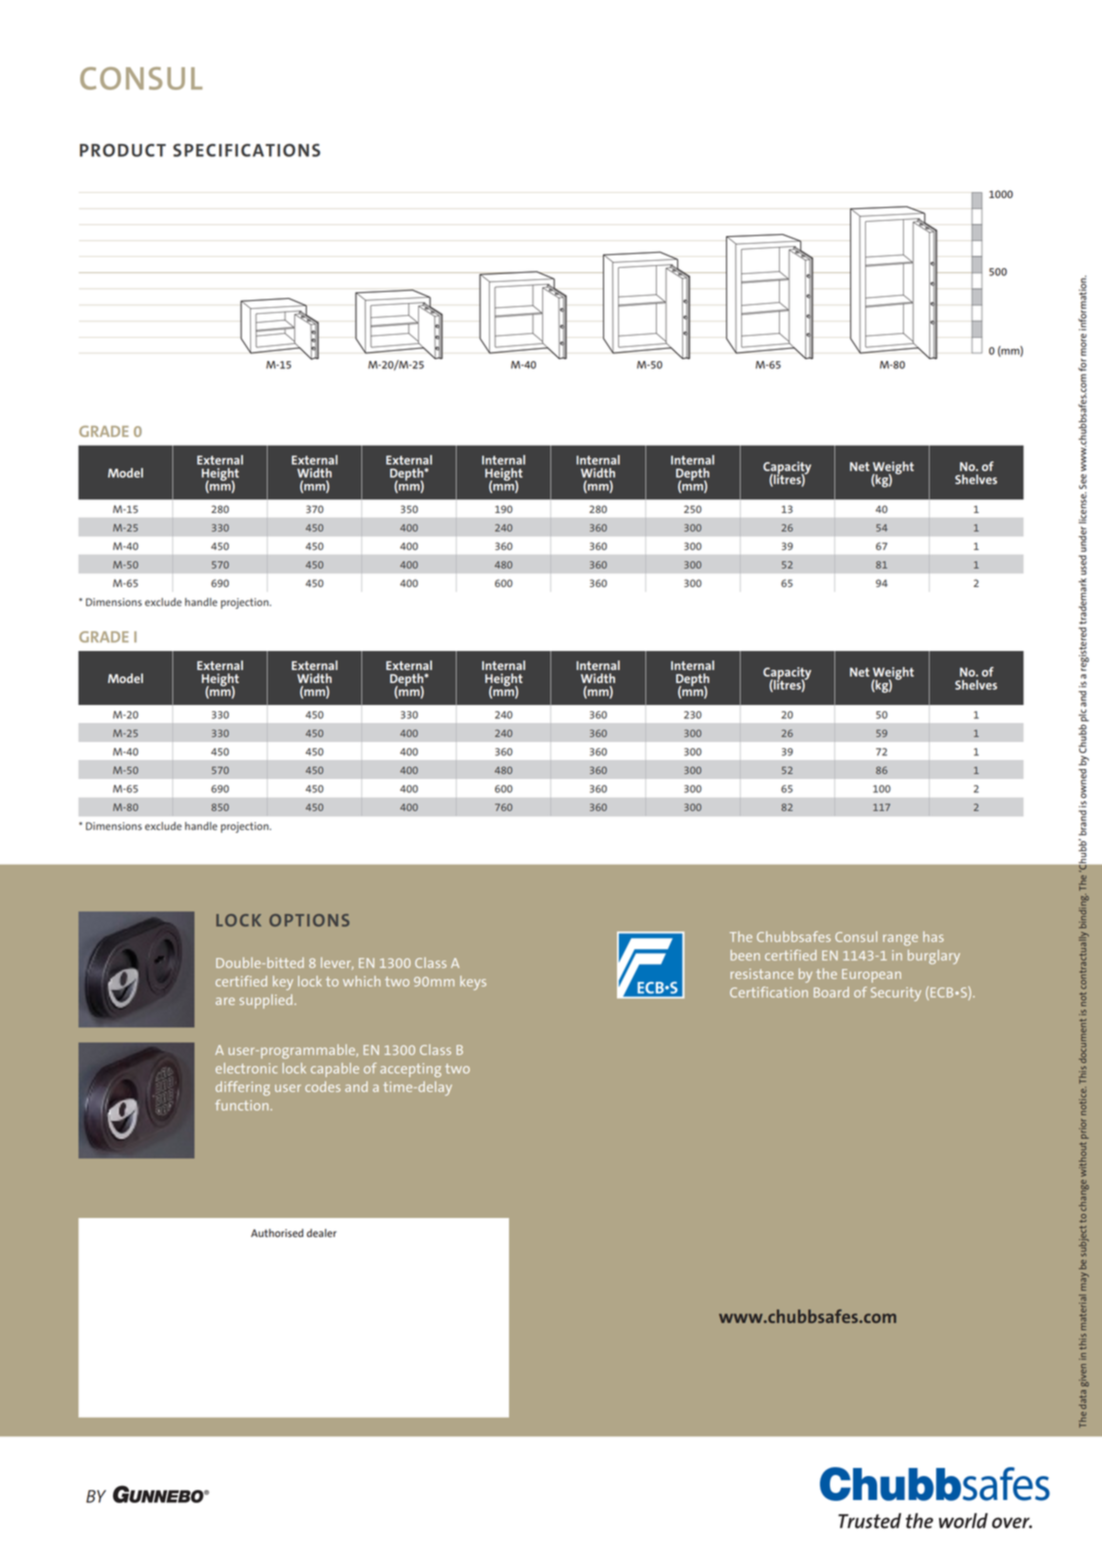 The height and width of the screenshot is (1559, 1102). I want to click on OPTIONS, so click(309, 920).
